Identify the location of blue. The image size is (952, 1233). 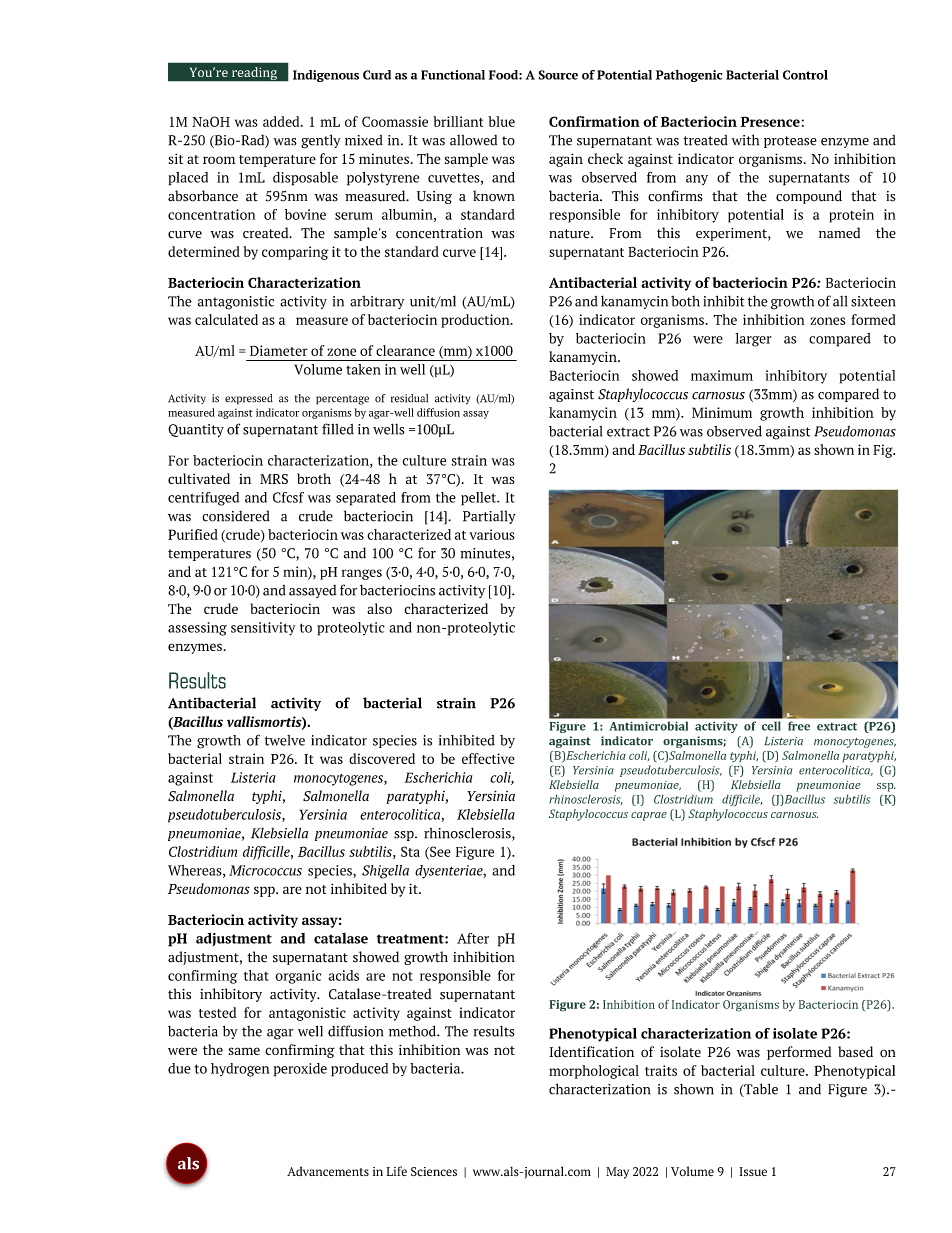
(501, 121).
